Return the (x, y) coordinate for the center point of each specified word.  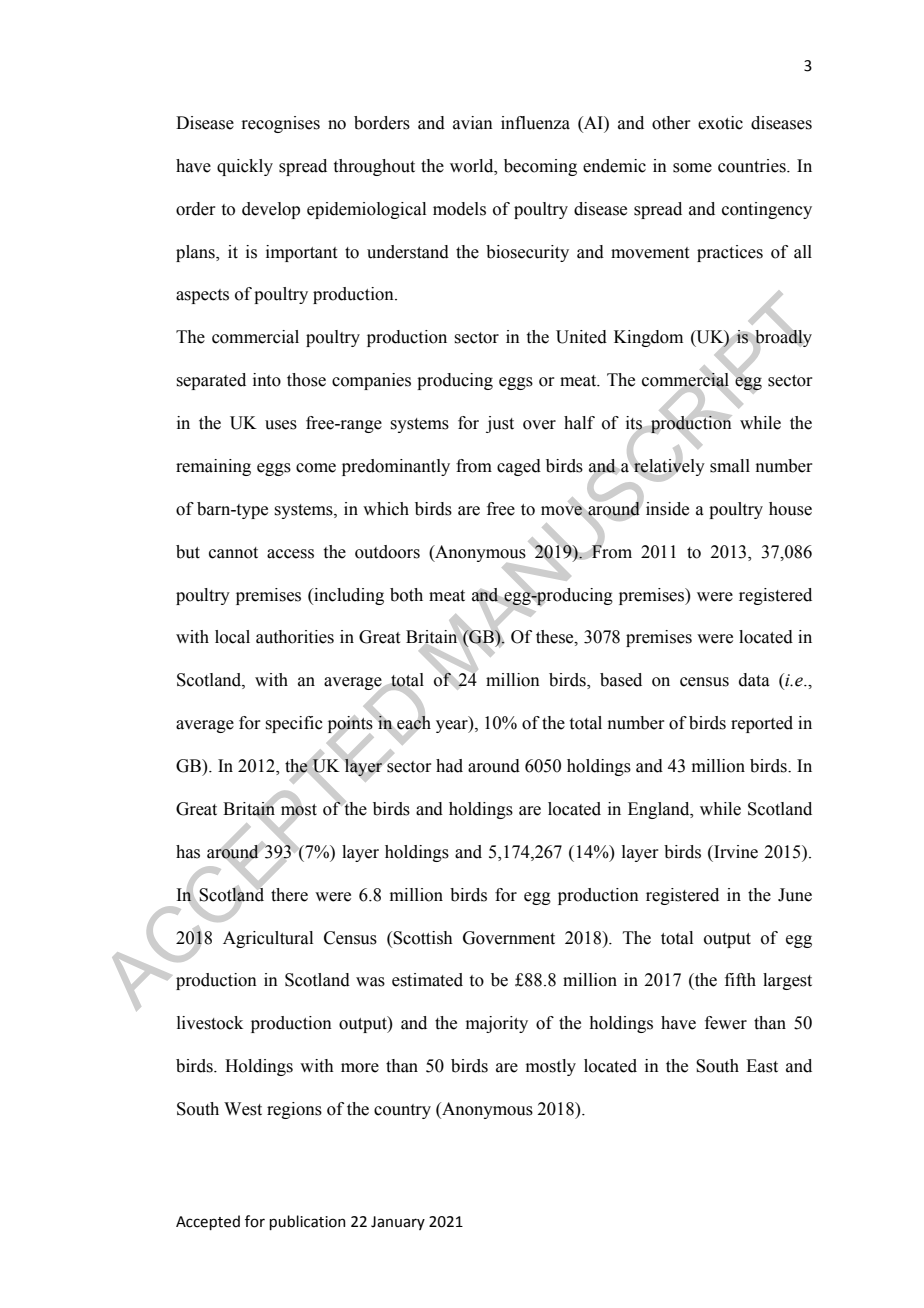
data (754, 680)
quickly (245, 167)
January (398, 1223)
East (762, 1066)
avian (473, 123)
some (692, 168)
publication (307, 1222)
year (453, 726)
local (232, 637)
